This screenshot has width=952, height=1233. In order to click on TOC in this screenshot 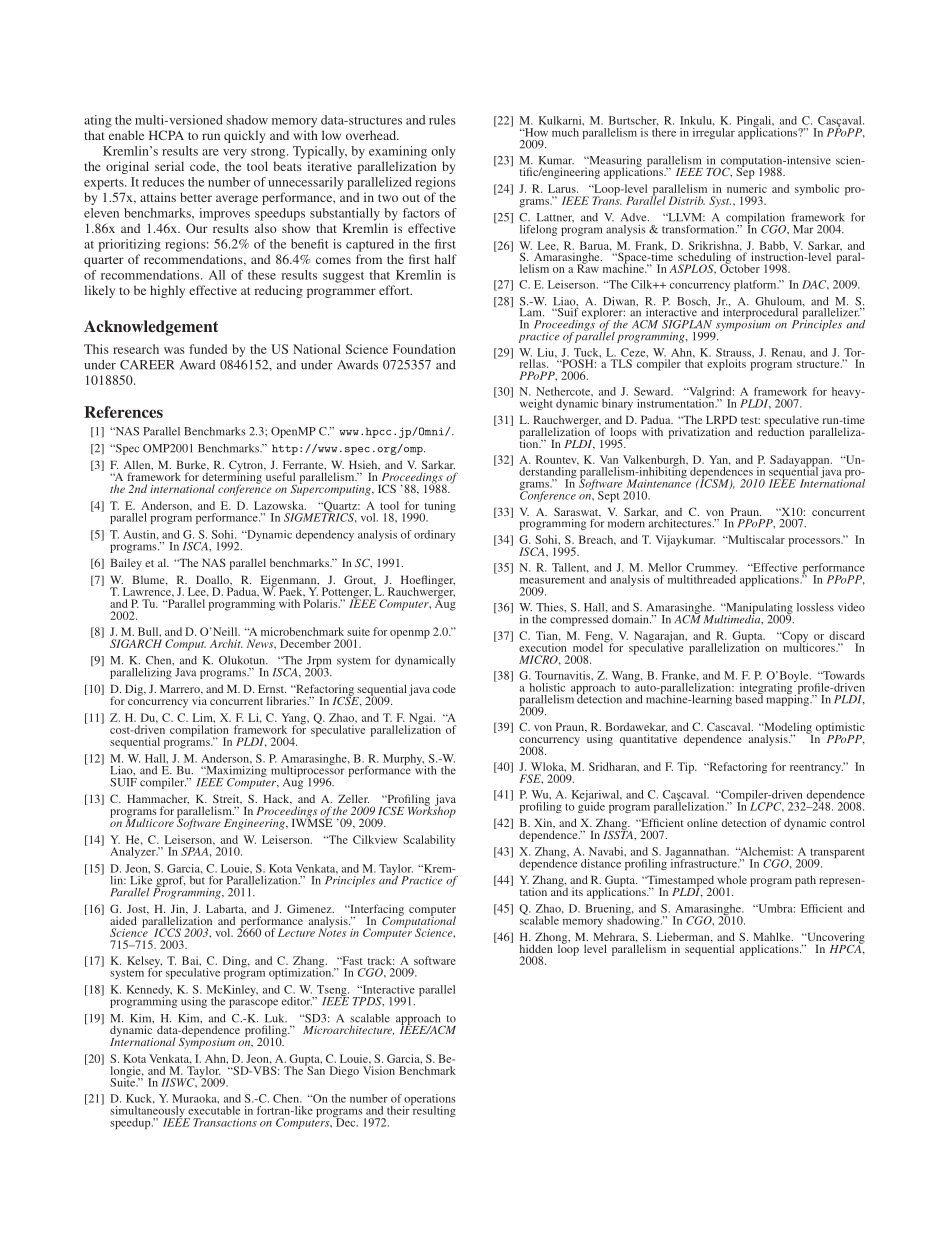, I will do `click(719, 172)`.
